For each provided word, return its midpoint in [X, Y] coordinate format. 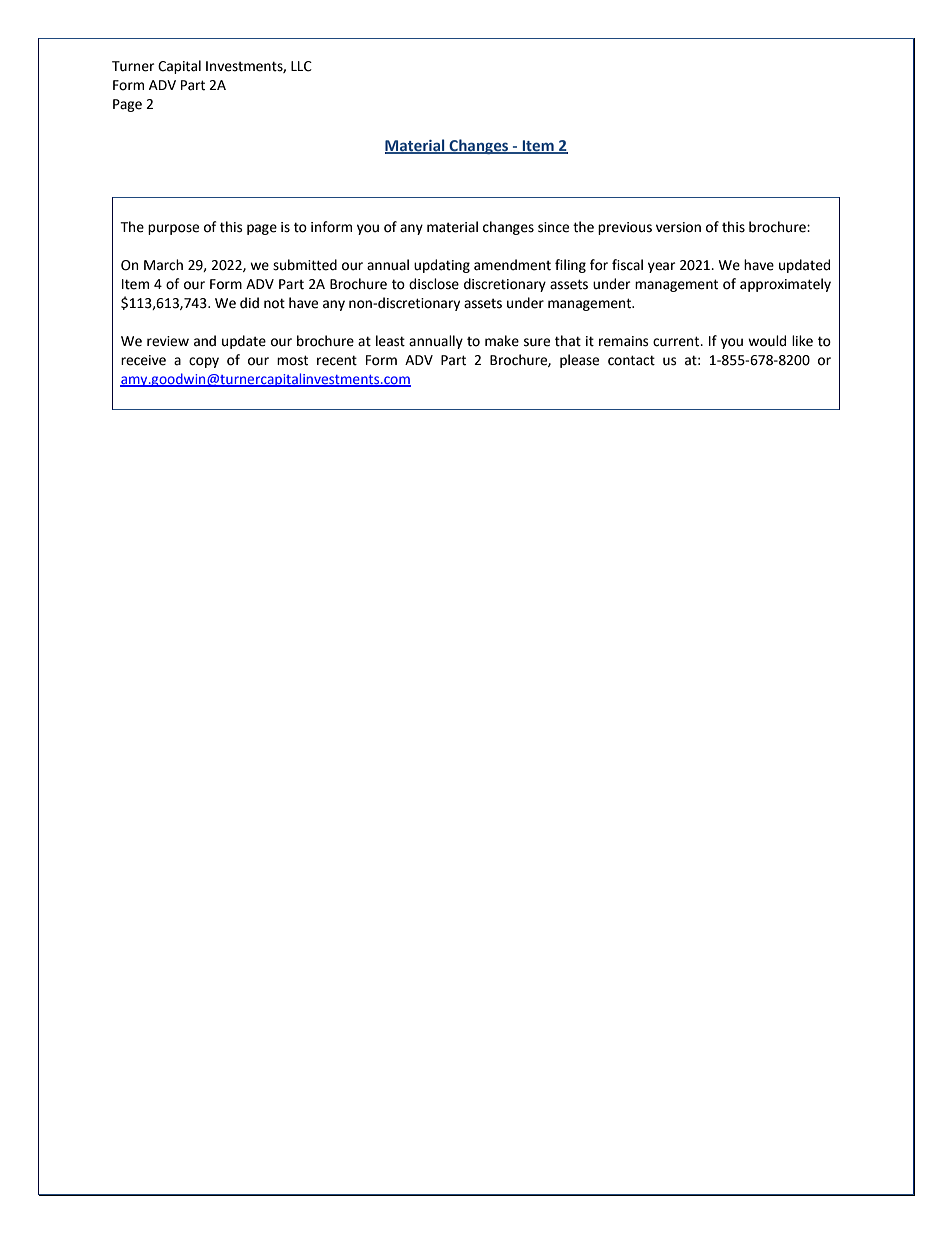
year [661, 267]
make [502, 341]
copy [204, 362]
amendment [512, 265]
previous [625, 228]
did [249, 303]
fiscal [627, 265]
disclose [434, 284]
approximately [785, 285]
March [163, 265]
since [553, 227]
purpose [173, 229]
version [678, 227]
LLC [301, 66]
